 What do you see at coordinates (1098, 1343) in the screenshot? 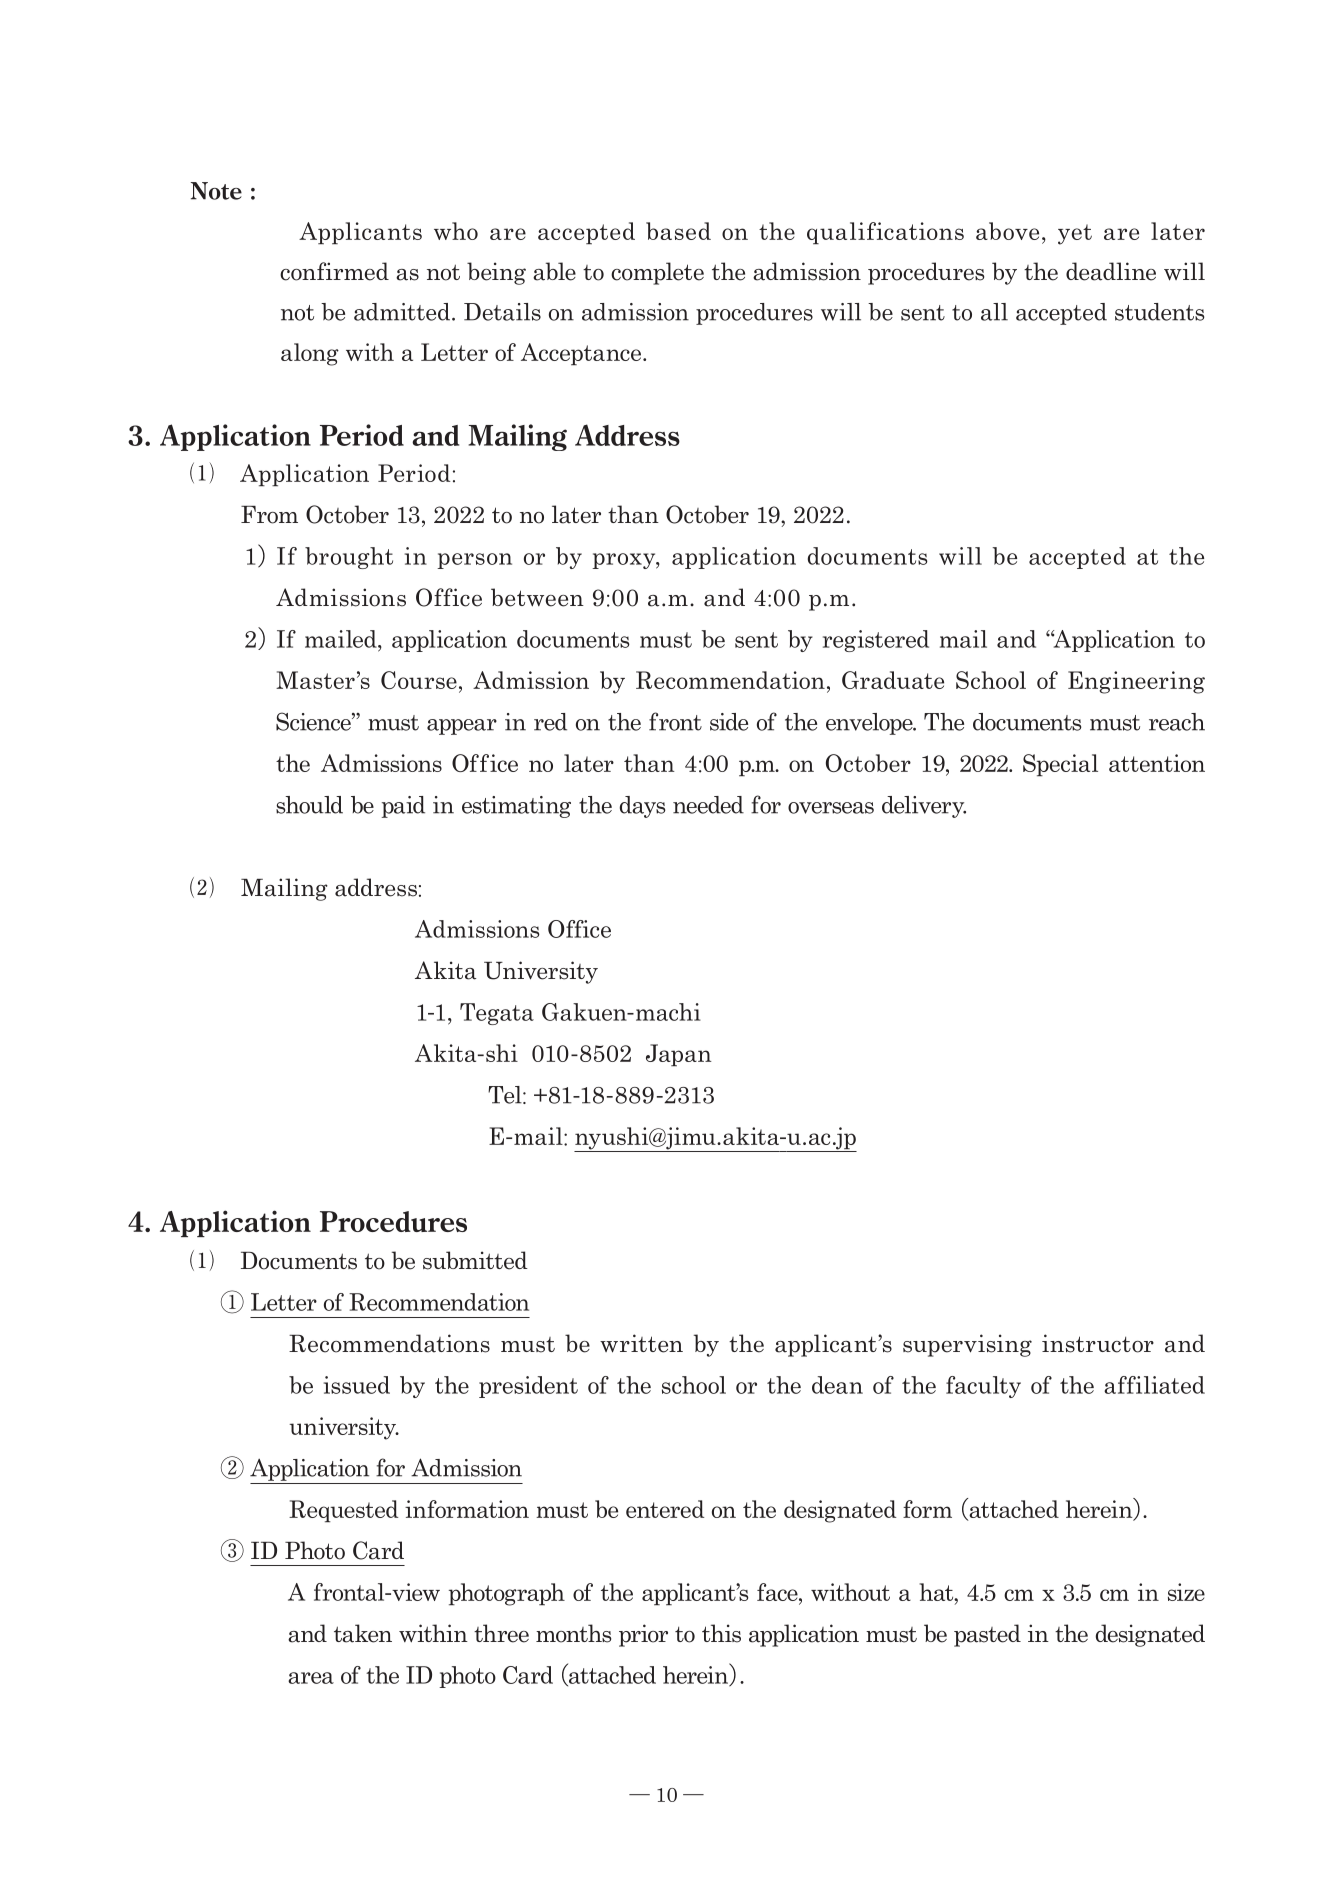
I see `instructor` at bounding box center [1098, 1343].
